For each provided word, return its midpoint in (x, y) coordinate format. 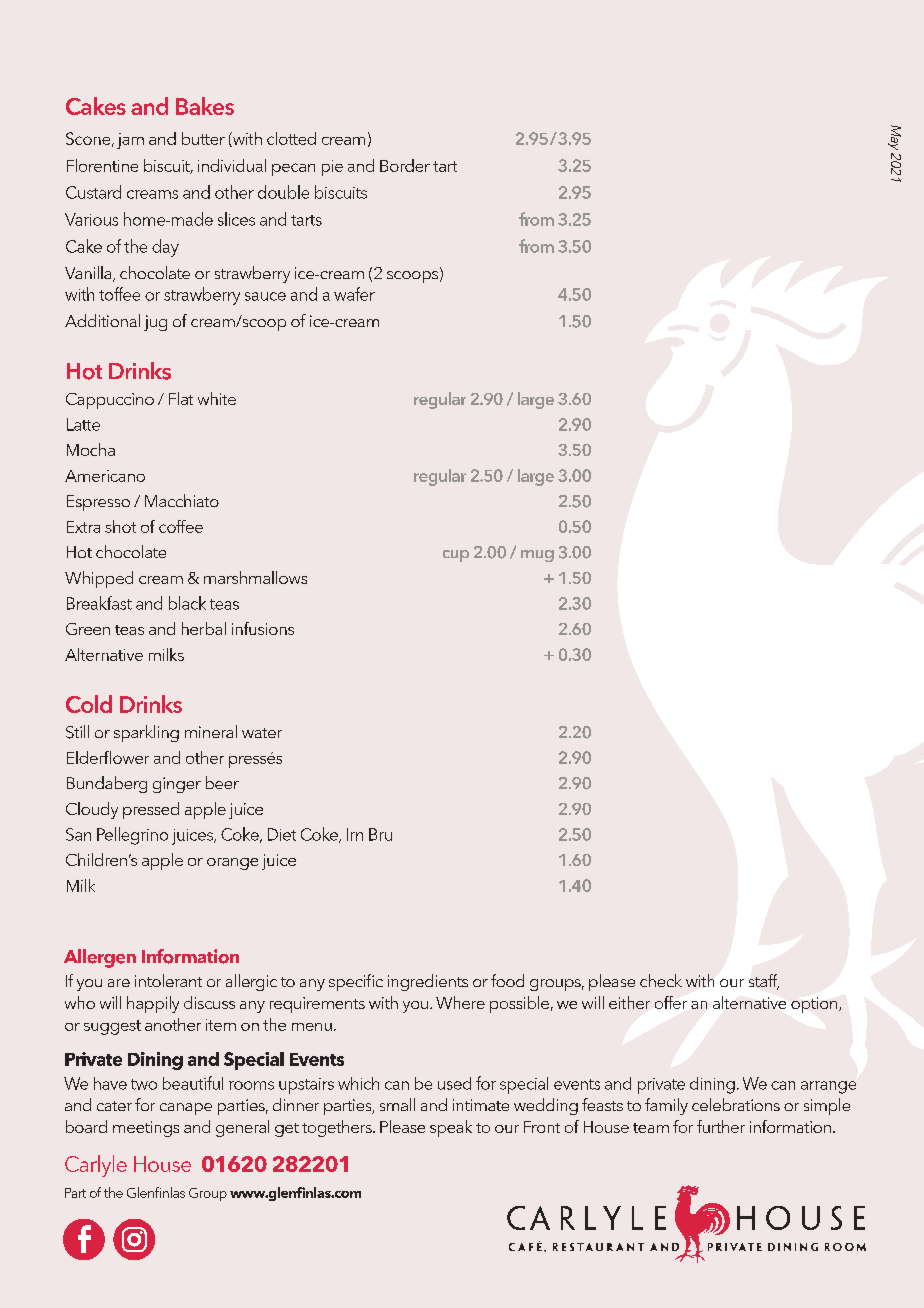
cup (456, 556)
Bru (380, 834)
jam (130, 141)
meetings (146, 1129)
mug (537, 556)
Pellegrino (132, 836)
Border (405, 165)
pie (332, 168)
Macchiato (182, 500)
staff (764, 982)
